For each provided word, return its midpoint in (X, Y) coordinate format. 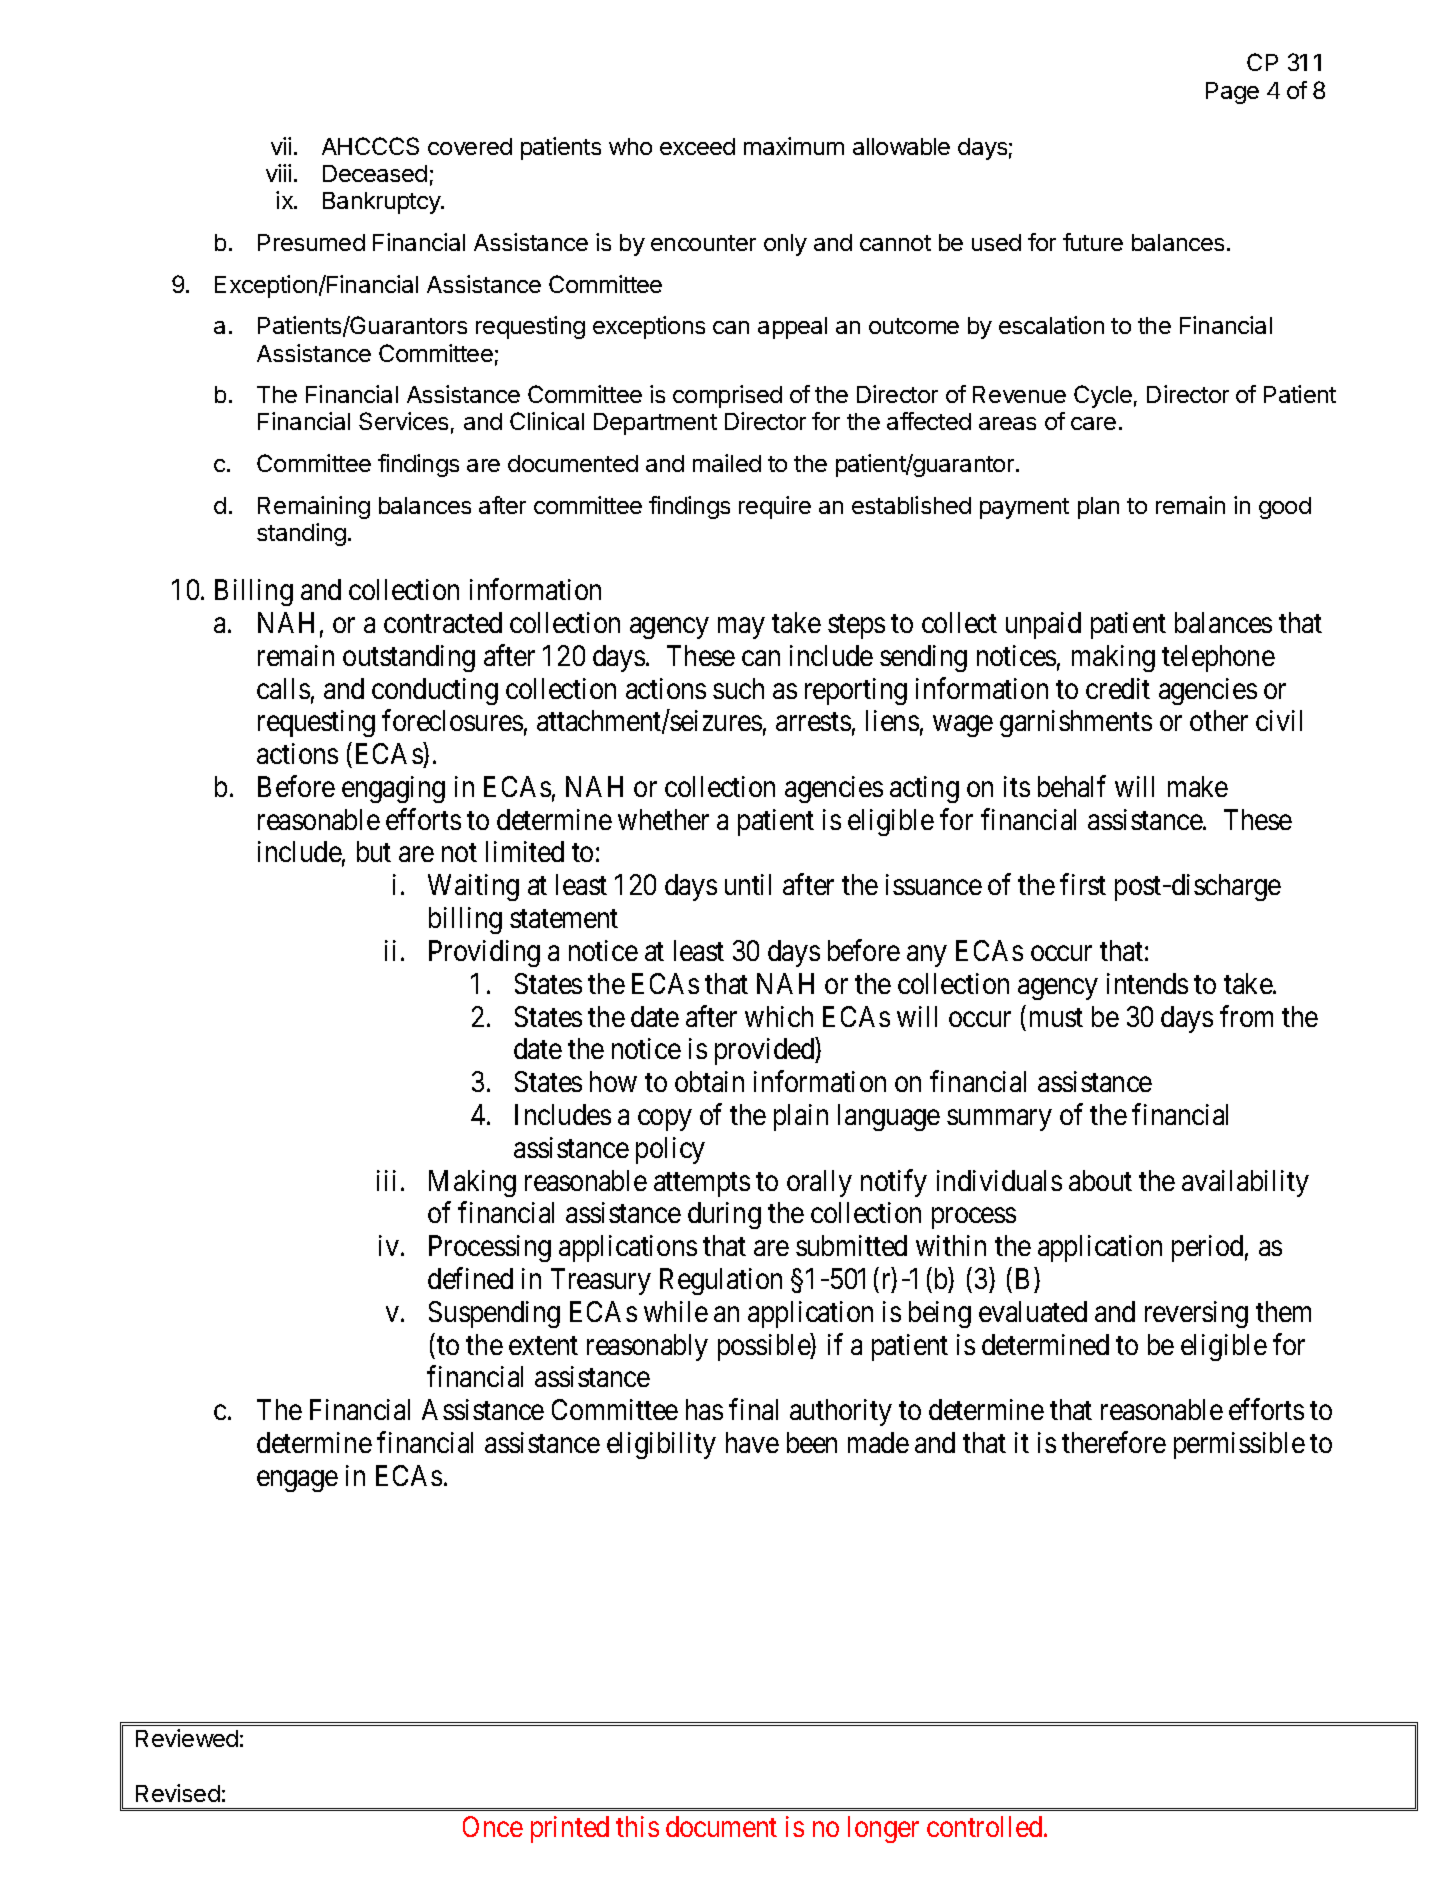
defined (470, 1278)
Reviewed (187, 1738)
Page (1232, 93)
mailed (727, 463)
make (1198, 786)
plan (1098, 508)
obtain (709, 1081)
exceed (697, 146)
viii (278, 173)
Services (403, 421)
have (752, 1442)
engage (297, 1481)
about (1100, 1180)
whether (663, 819)
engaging (393, 789)
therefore (1114, 1442)
